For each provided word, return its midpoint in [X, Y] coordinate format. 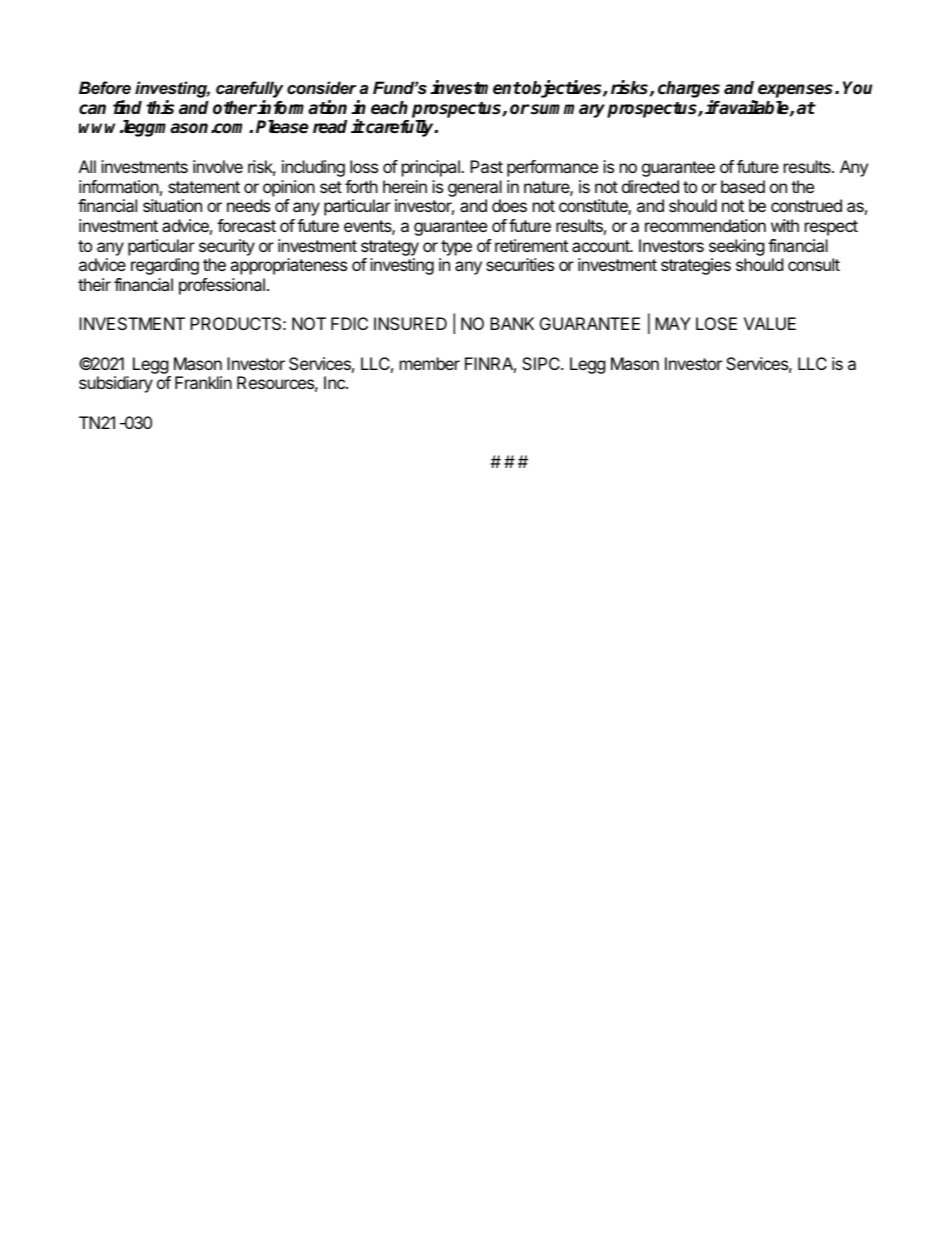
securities [520, 264]
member [430, 363]
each [389, 108]
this [160, 107]
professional [222, 286]
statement [204, 187]
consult [814, 264]
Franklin [203, 382]
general [475, 188]
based [743, 186]
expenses [797, 91]
